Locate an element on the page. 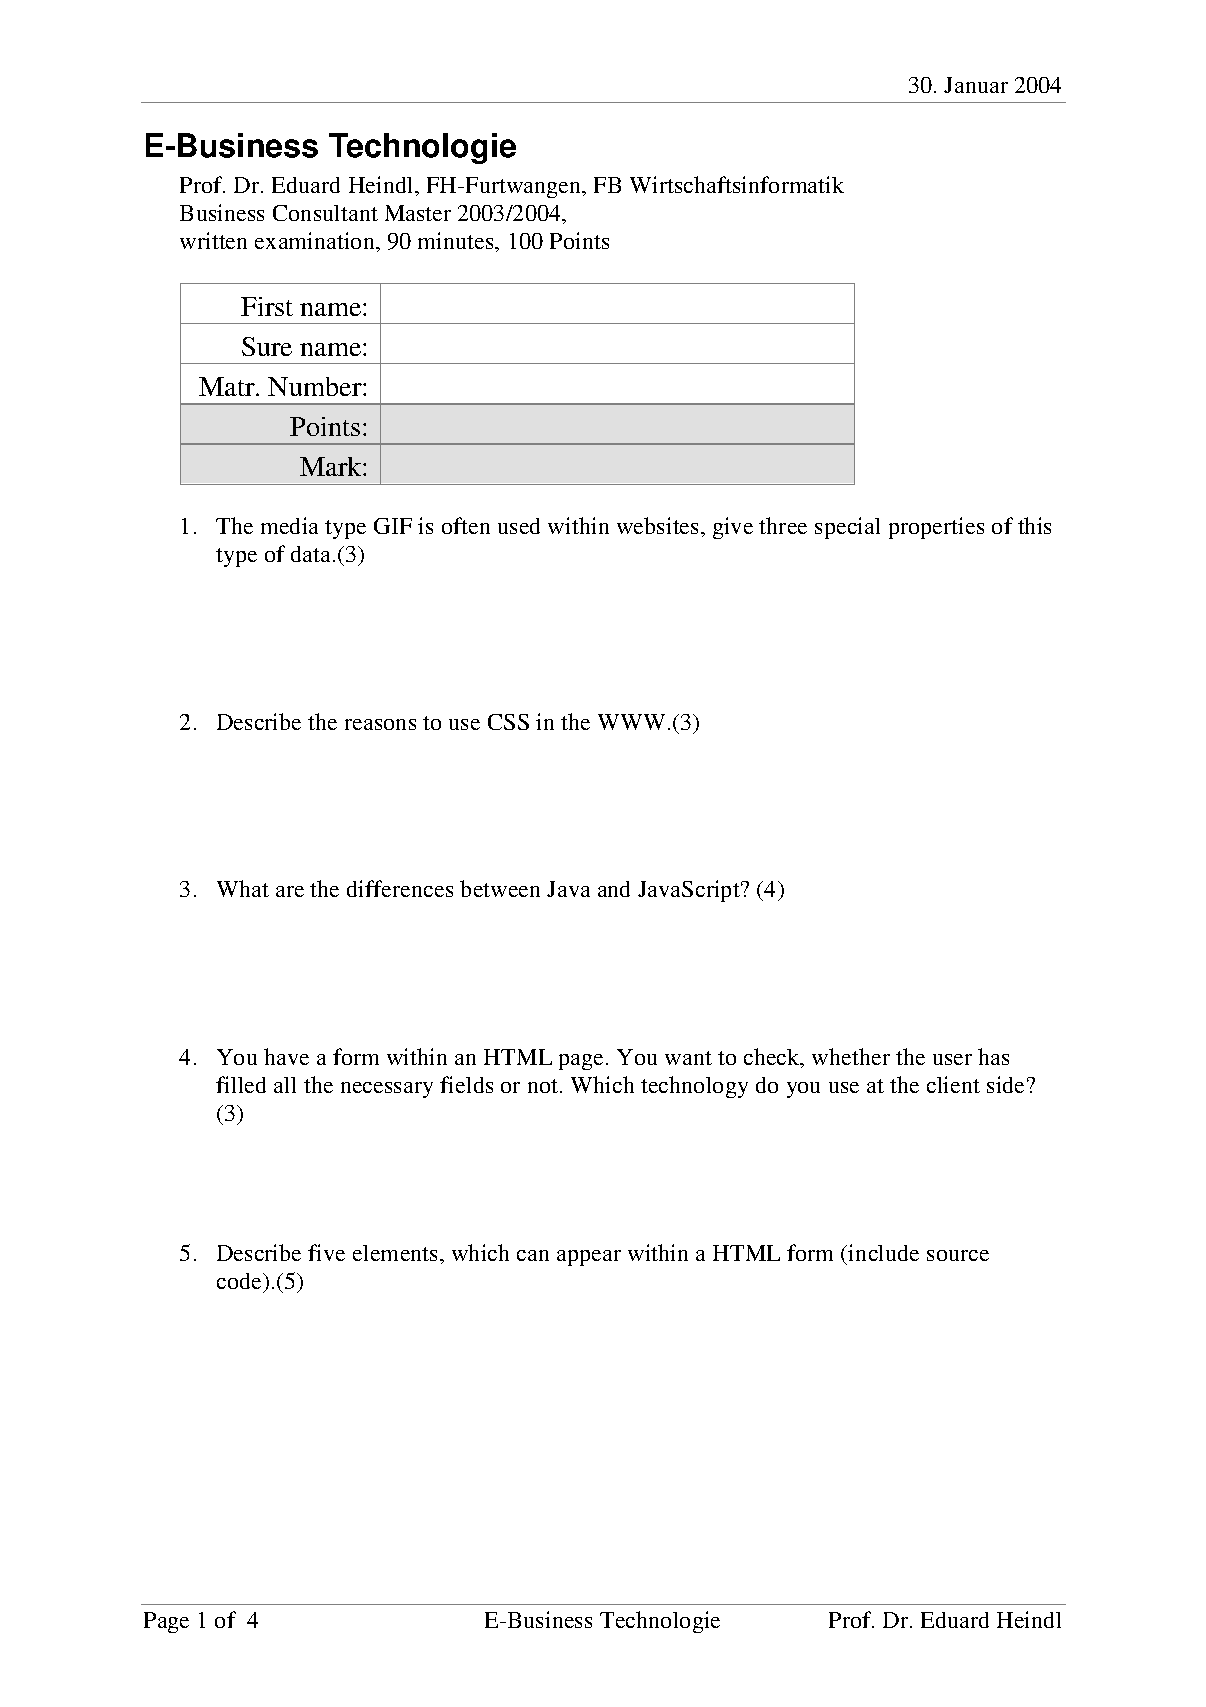  minutes is located at coordinates (457, 240).
